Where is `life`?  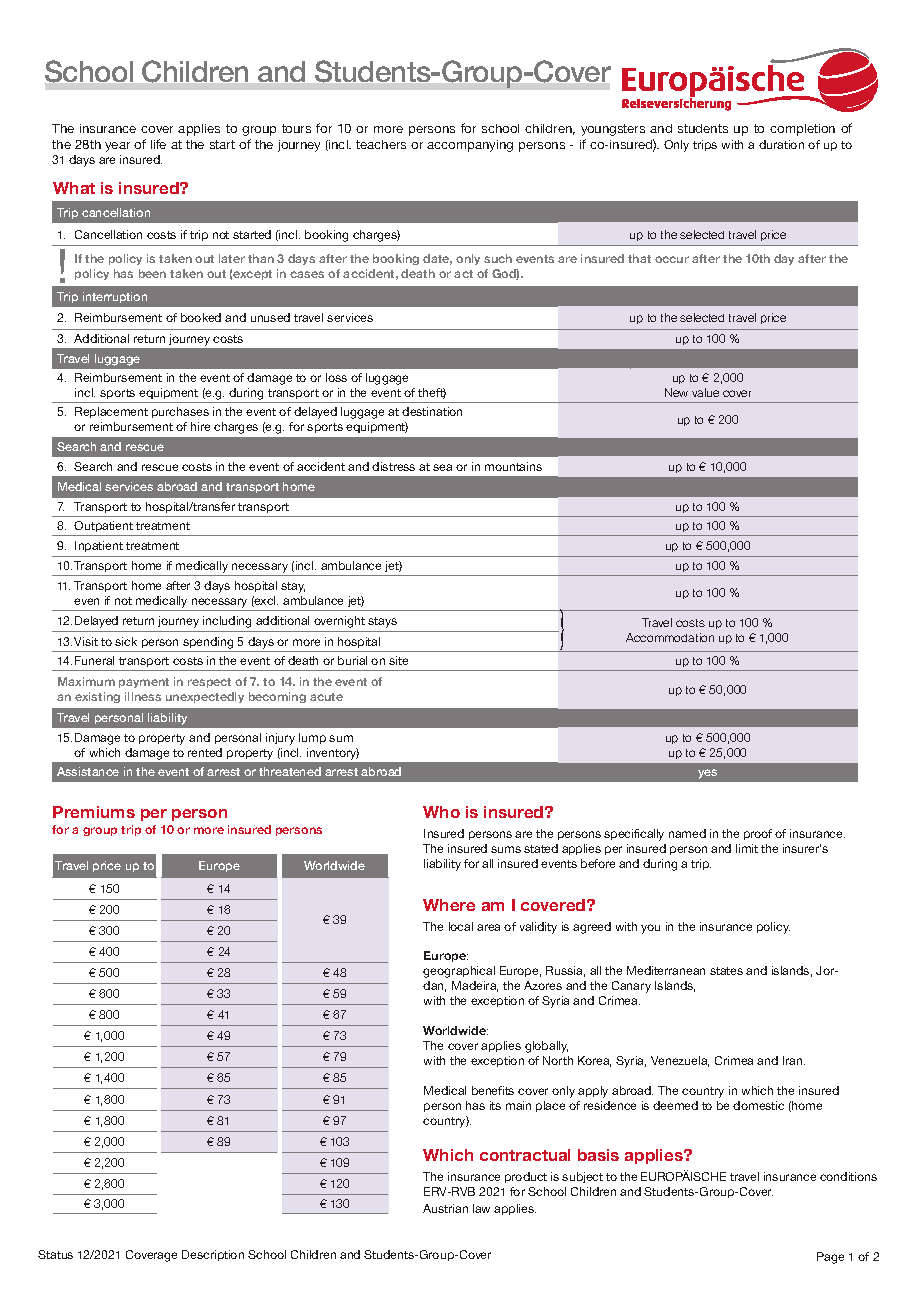 life is located at coordinates (158, 144).
